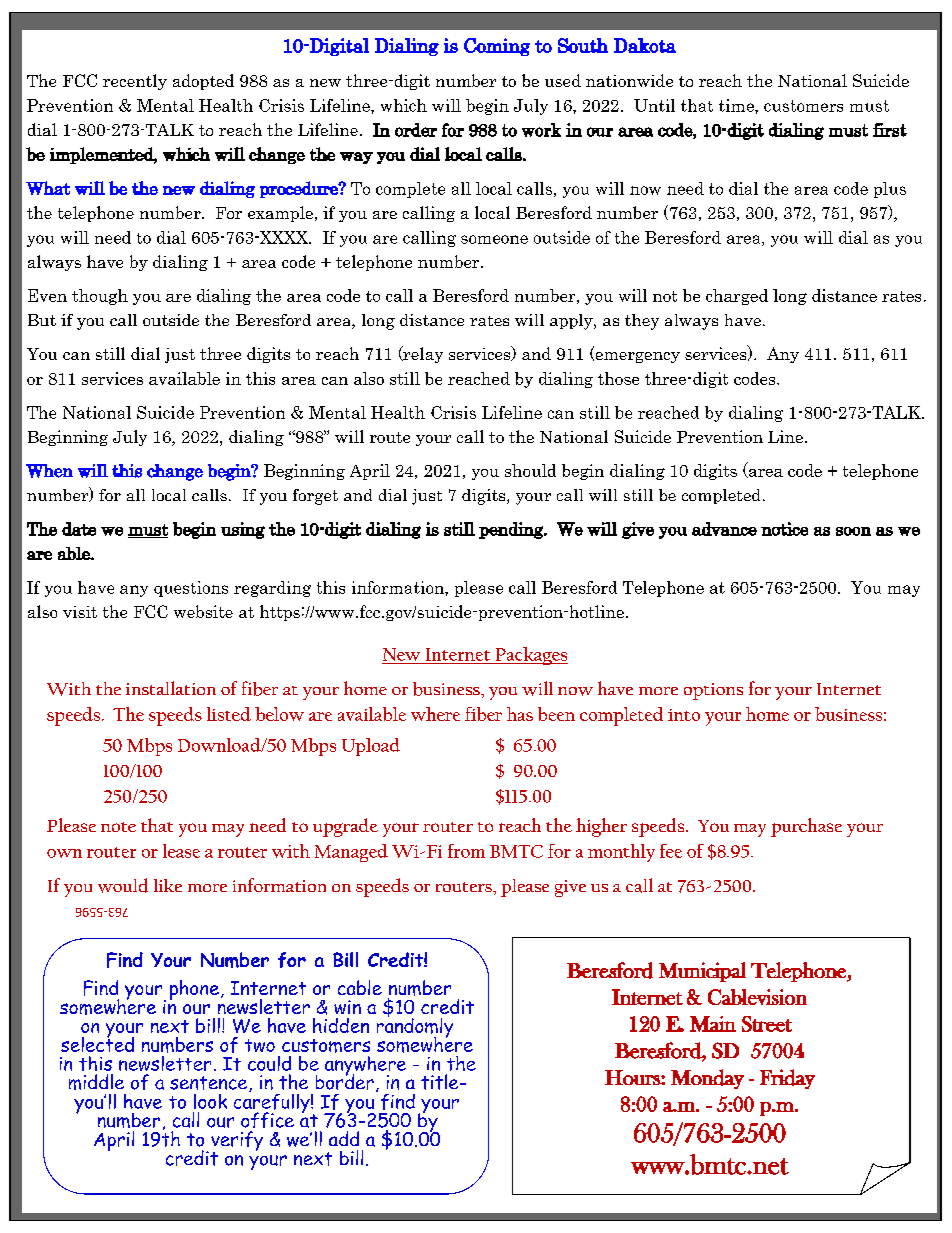  Describe the element at coordinates (787, 1079) in the page. I see `Friday` at that location.
